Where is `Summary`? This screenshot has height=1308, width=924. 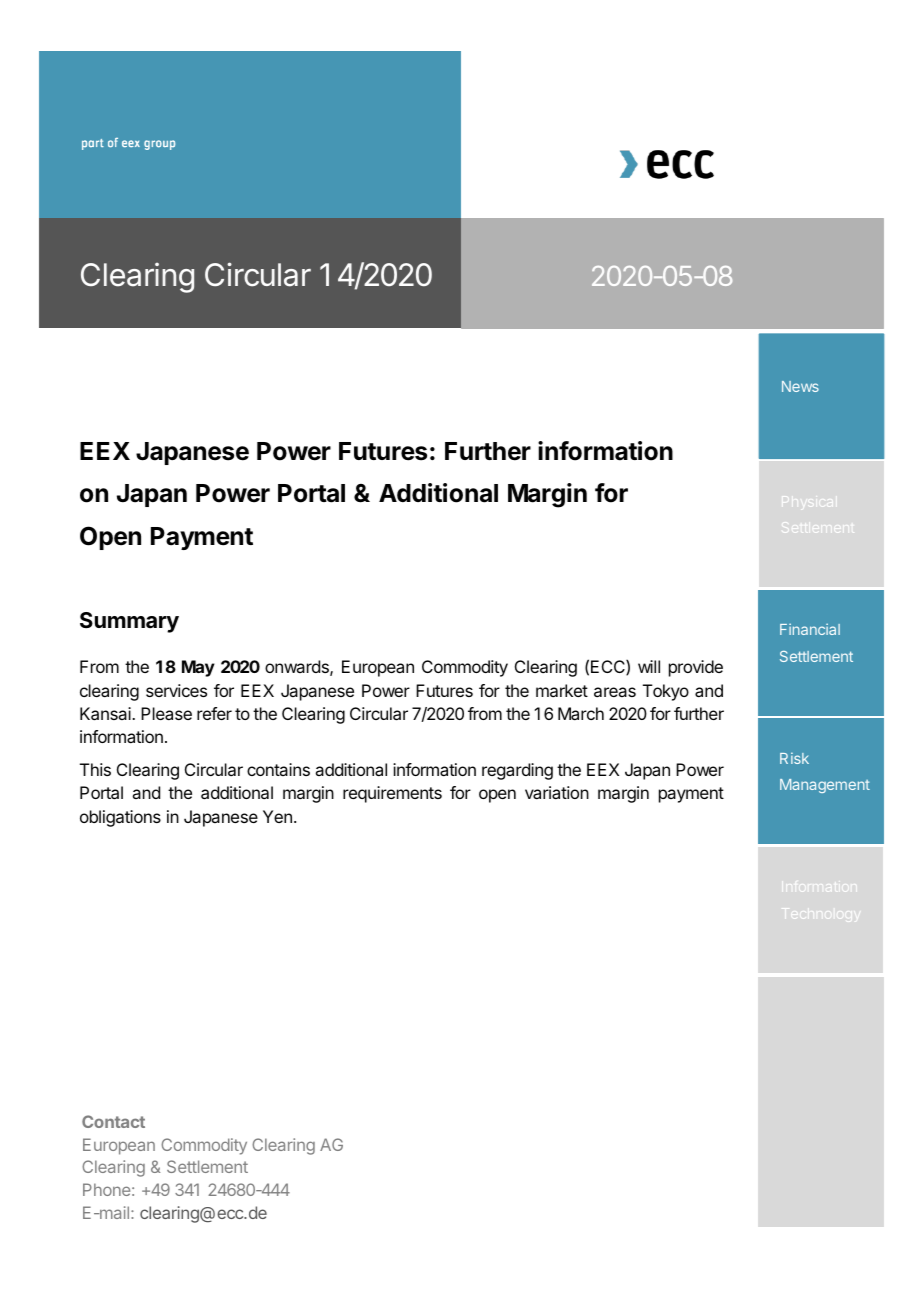
Summary is located at coordinates (129, 622).
